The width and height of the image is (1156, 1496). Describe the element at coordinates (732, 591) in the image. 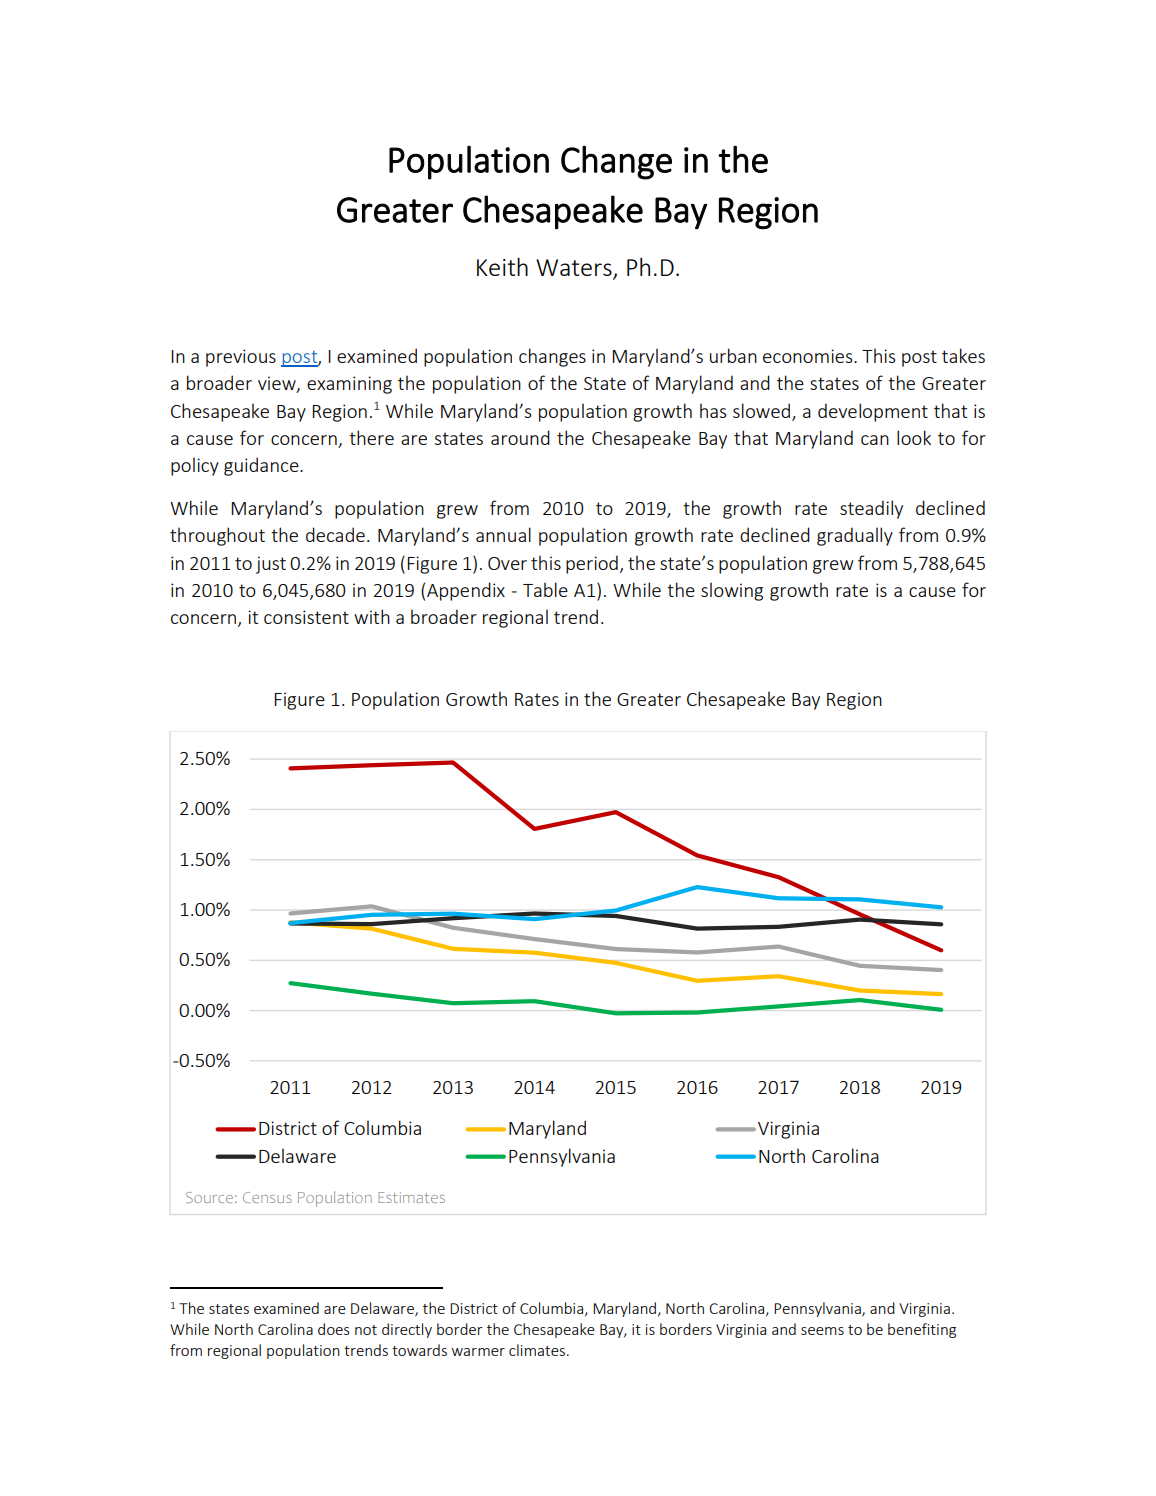

I see `slowing` at that location.
